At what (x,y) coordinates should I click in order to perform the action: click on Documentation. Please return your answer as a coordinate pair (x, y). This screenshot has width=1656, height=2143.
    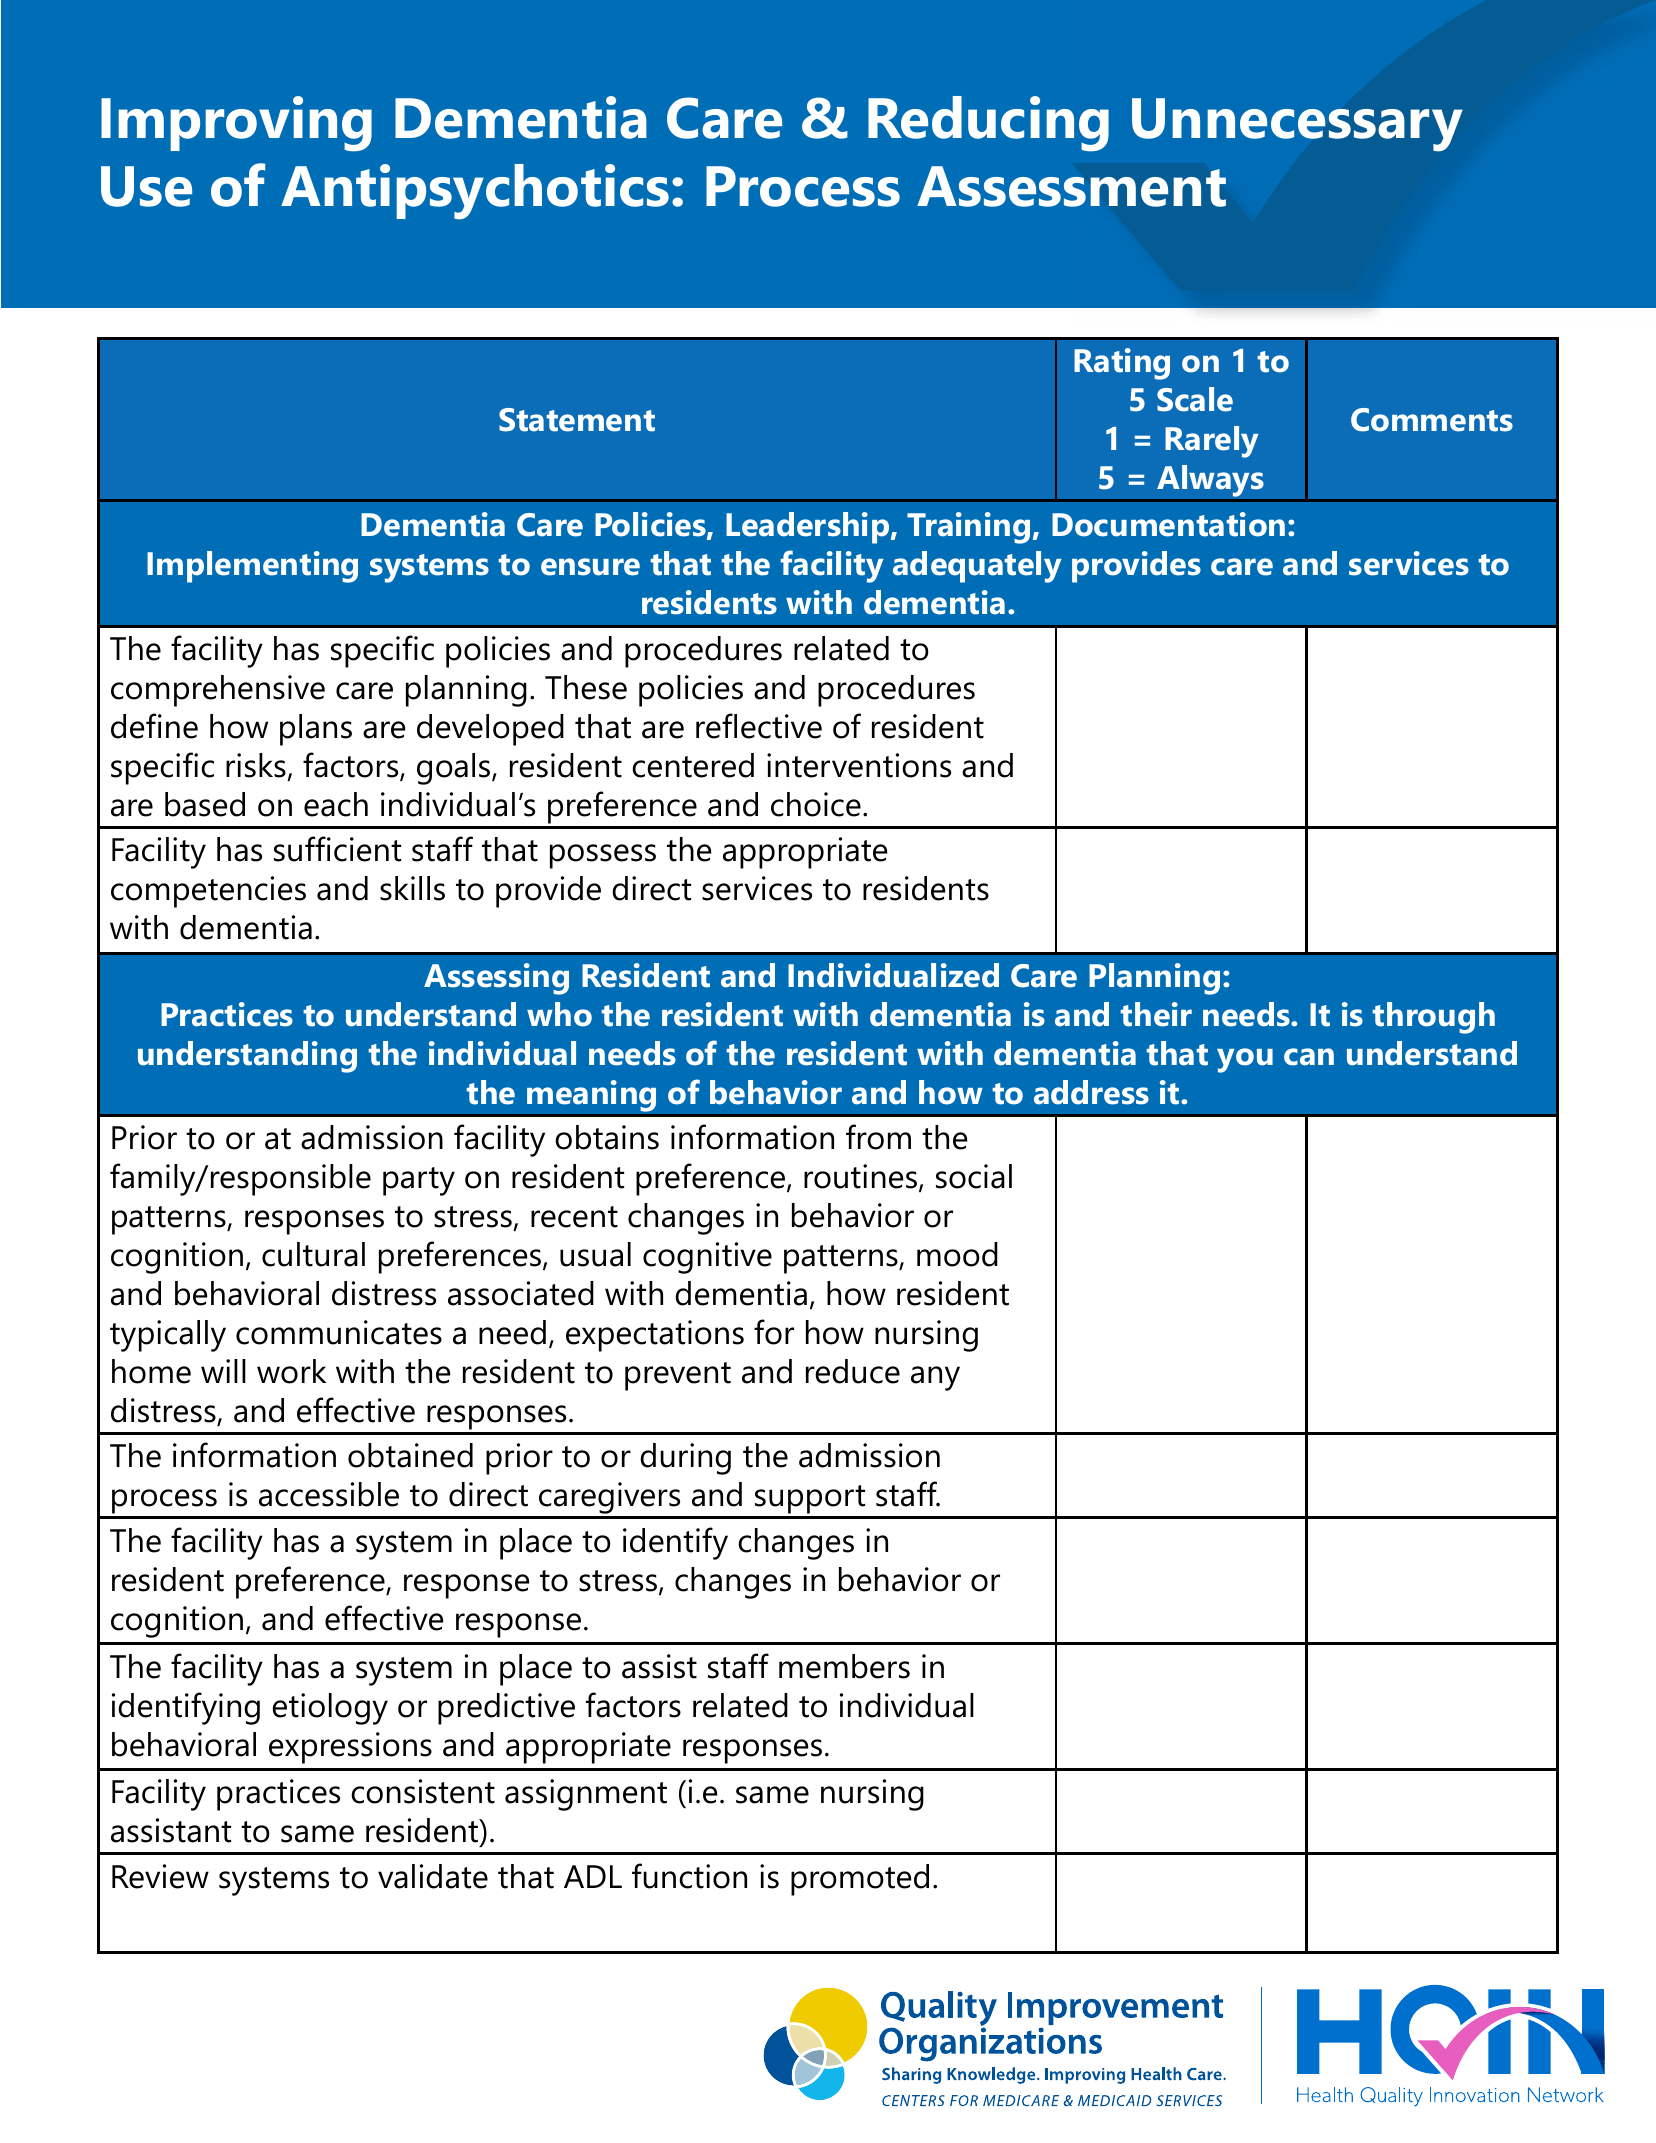
    Looking at the image, I should click on (1168, 524).
